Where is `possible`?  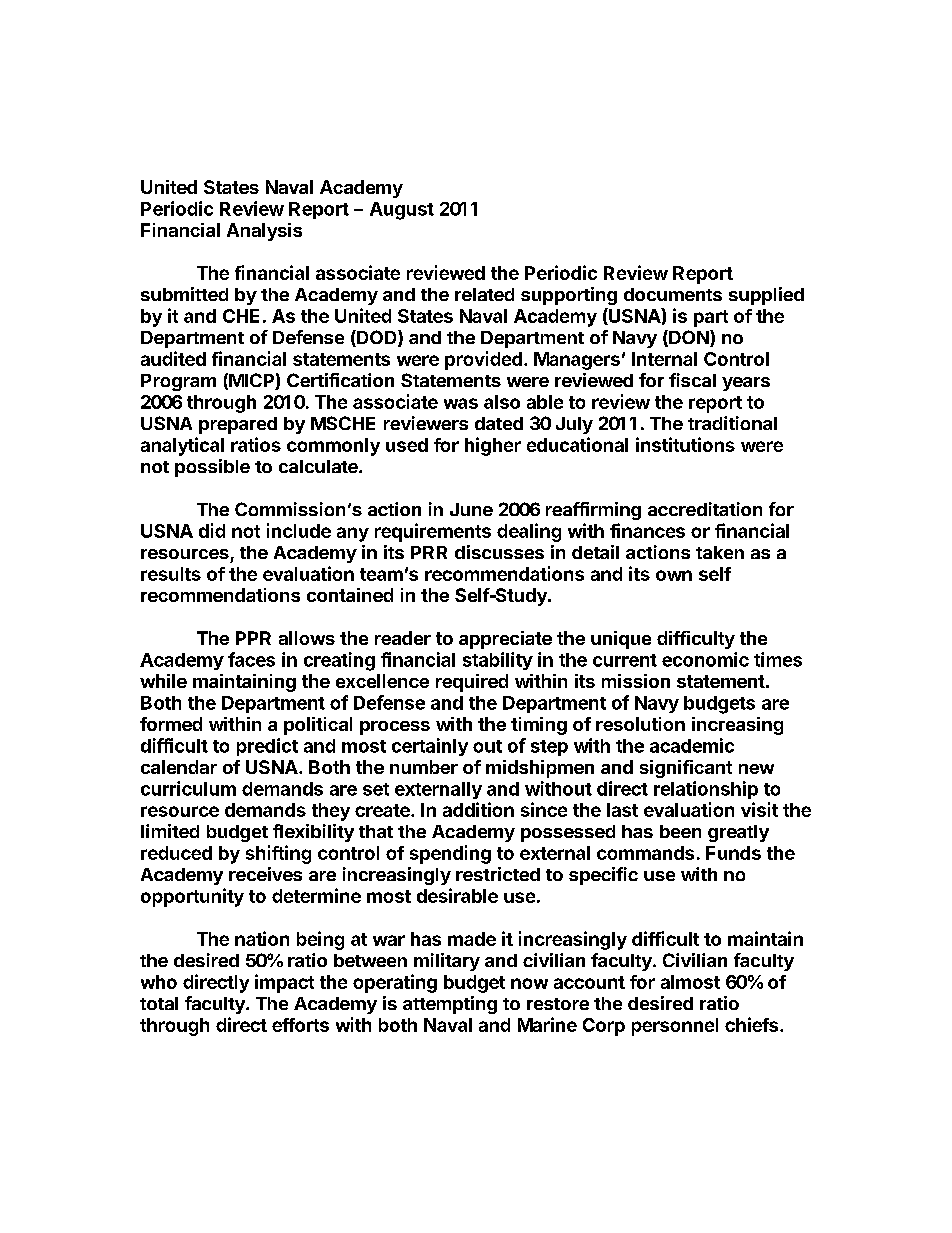
possible is located at coordinates (212, 468).
